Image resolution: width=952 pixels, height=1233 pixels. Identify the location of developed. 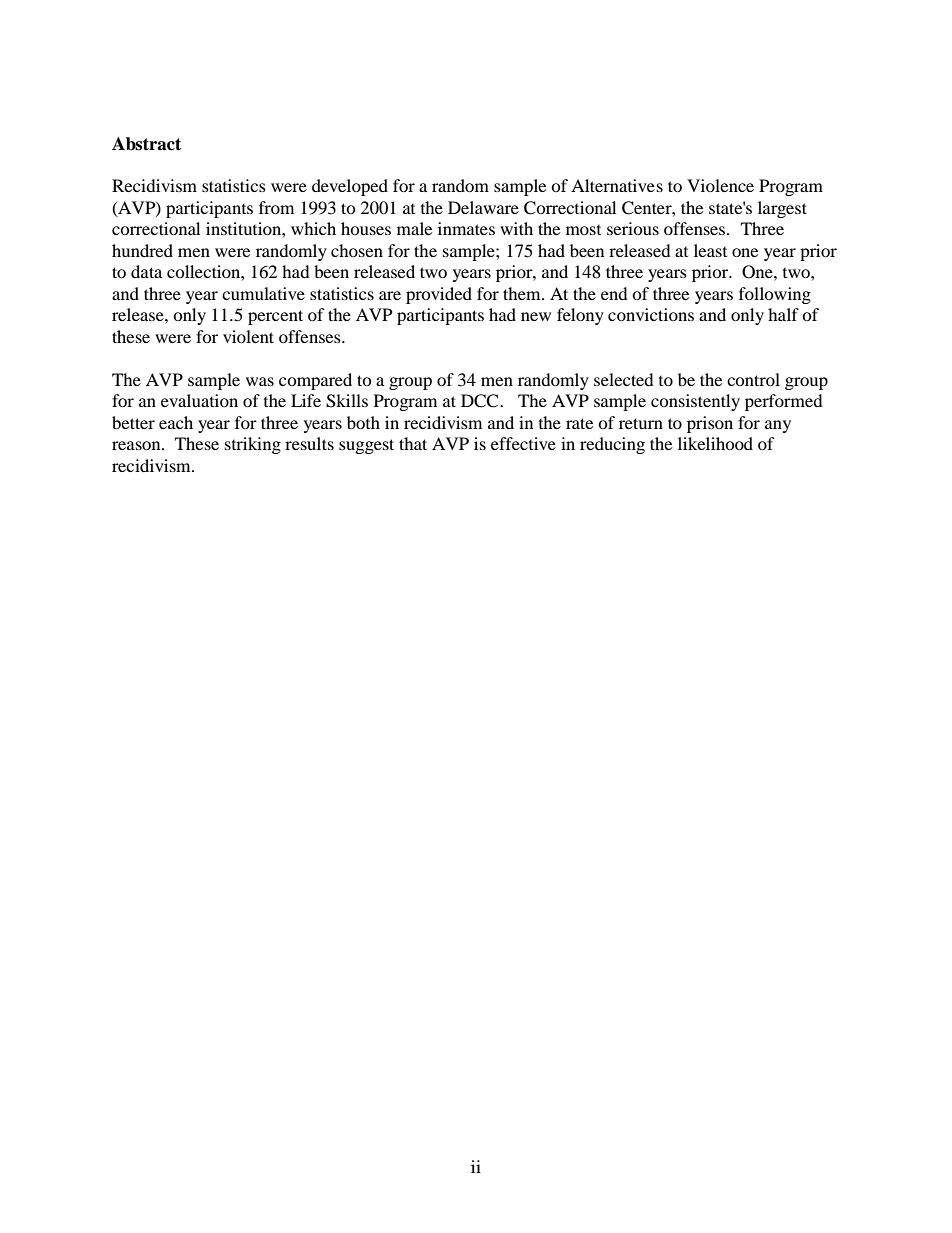
(350, 187).
